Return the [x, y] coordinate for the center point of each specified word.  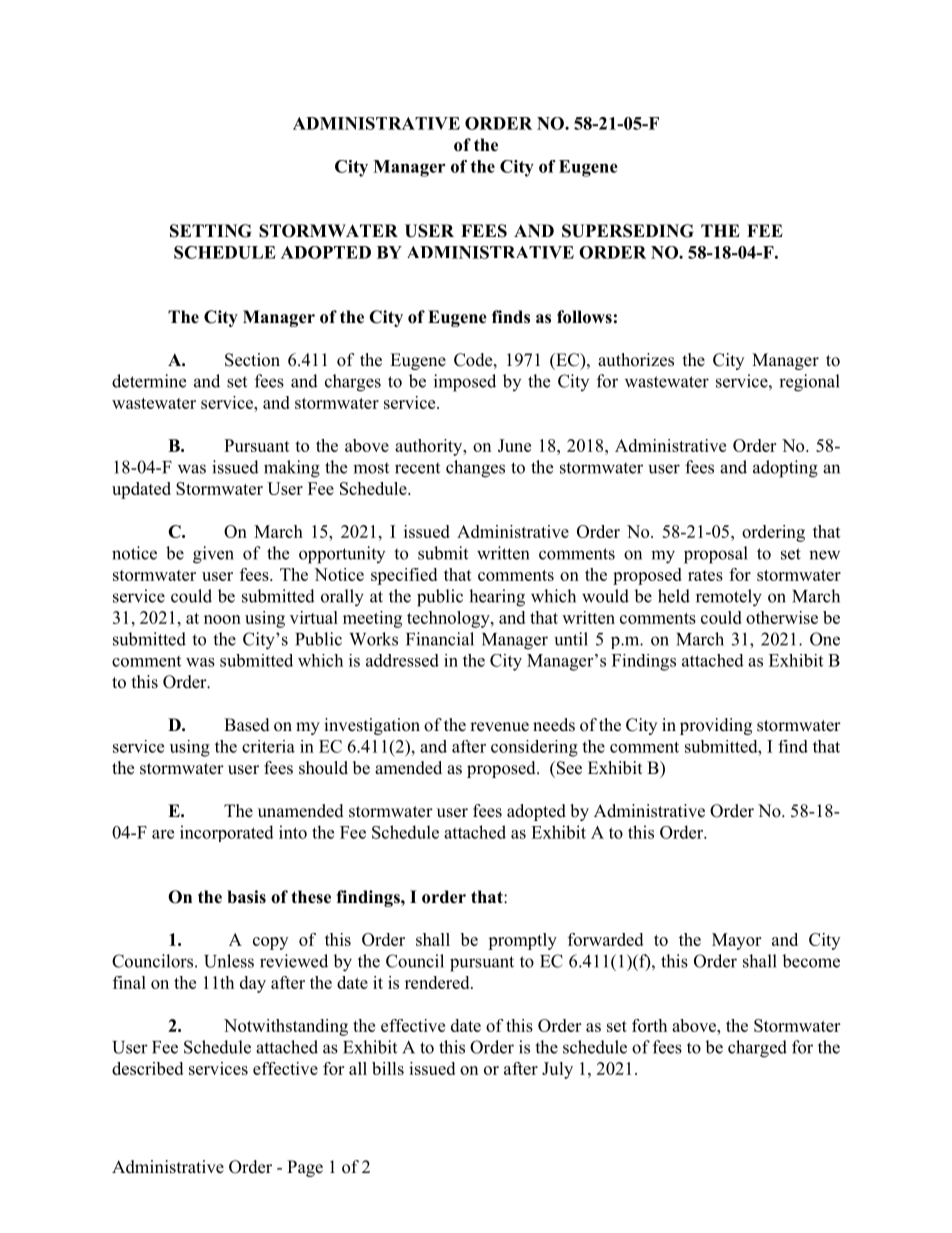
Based [247, 725]
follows [584, 317]
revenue [499, 727]
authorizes [636, 360]
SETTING [210, 231]
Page [305, 1168]
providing [716, 726]
